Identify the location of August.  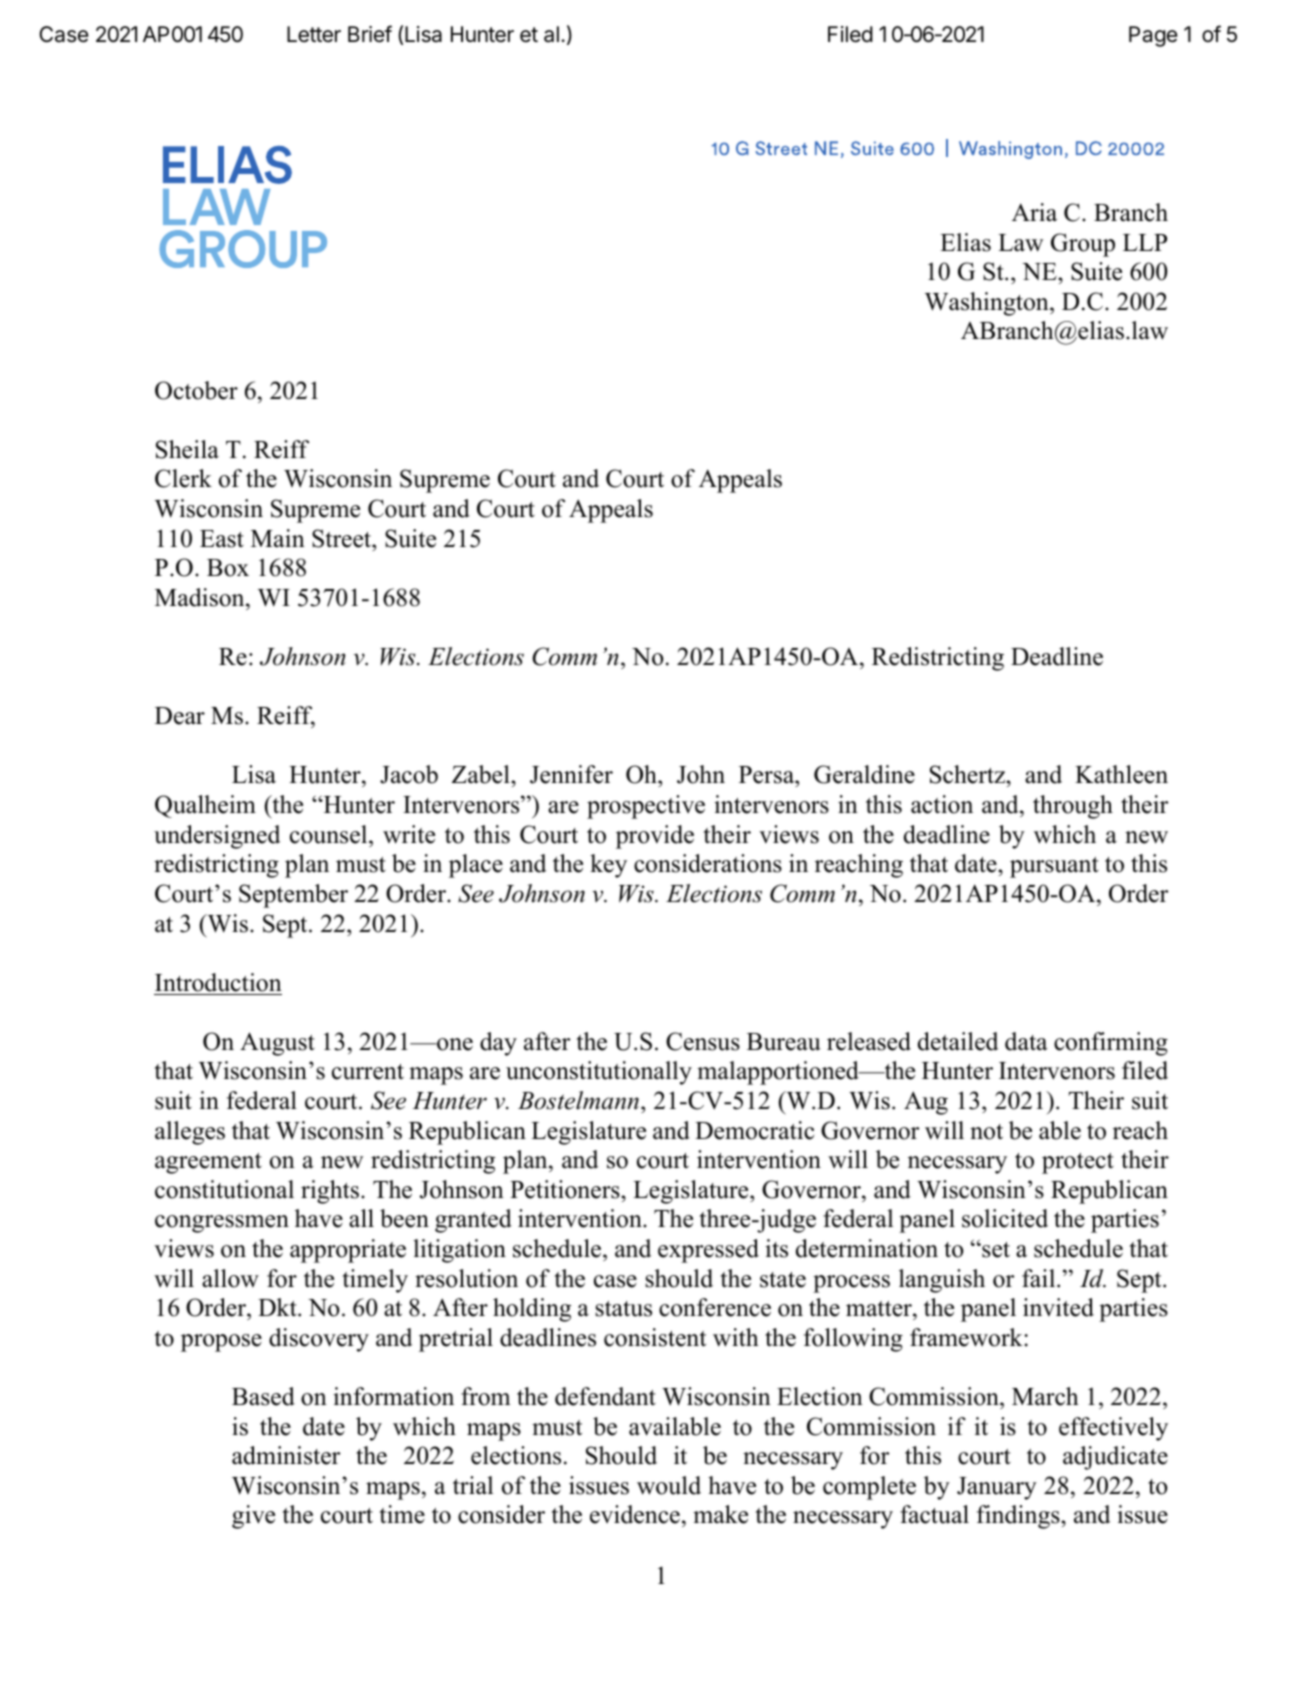
(277, 1044).
